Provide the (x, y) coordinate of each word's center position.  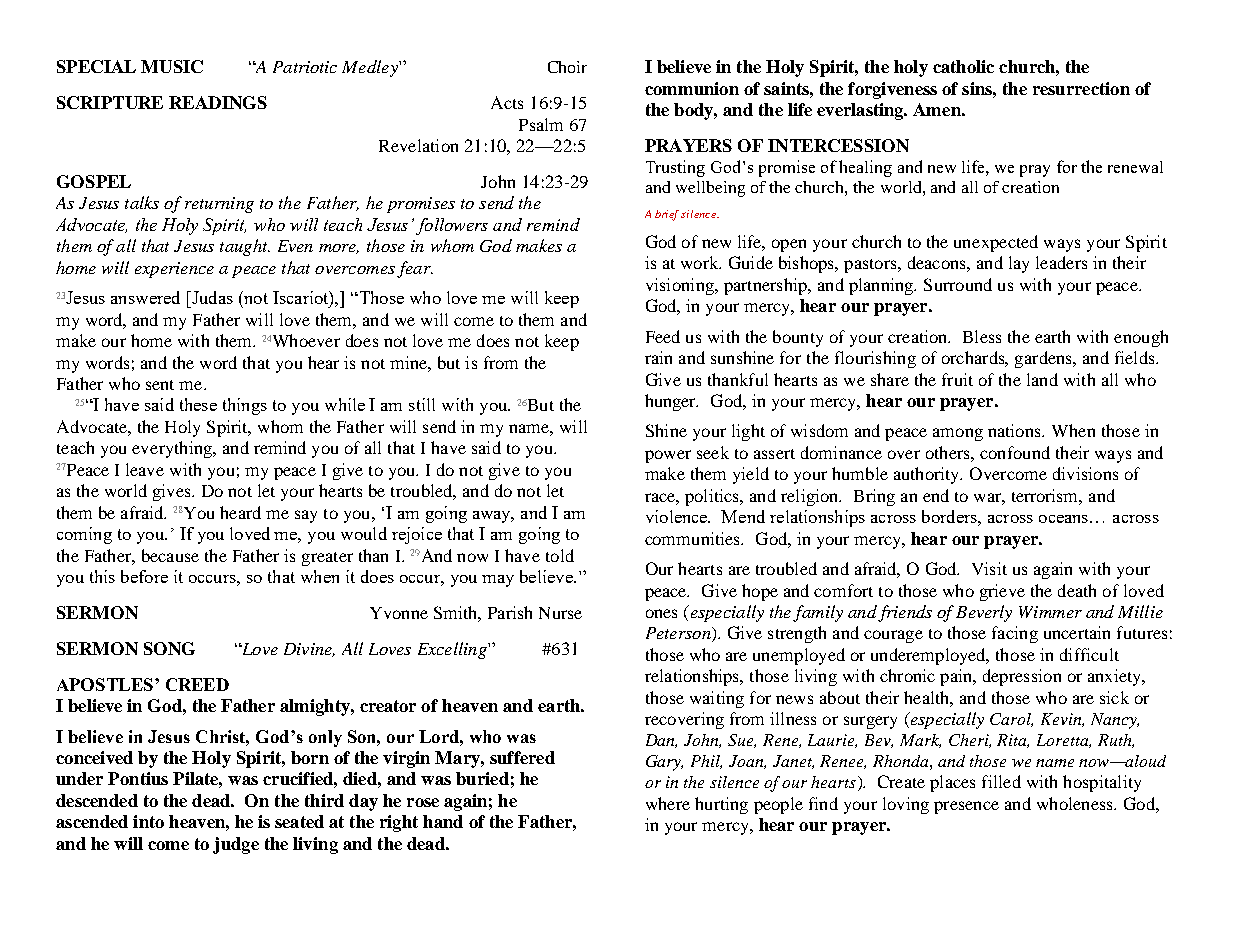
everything (173, 449)
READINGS (218, 102)
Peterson (679, 634)
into (148, 821)
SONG (169, 648)
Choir (567, 67)
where (668, 803)
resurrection (1081, 88)
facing (1015, 634)
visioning (681, 286)
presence (966, 807)
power (668, 456)
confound (1015, 452)
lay (1019, 264)
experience (174, 270)
